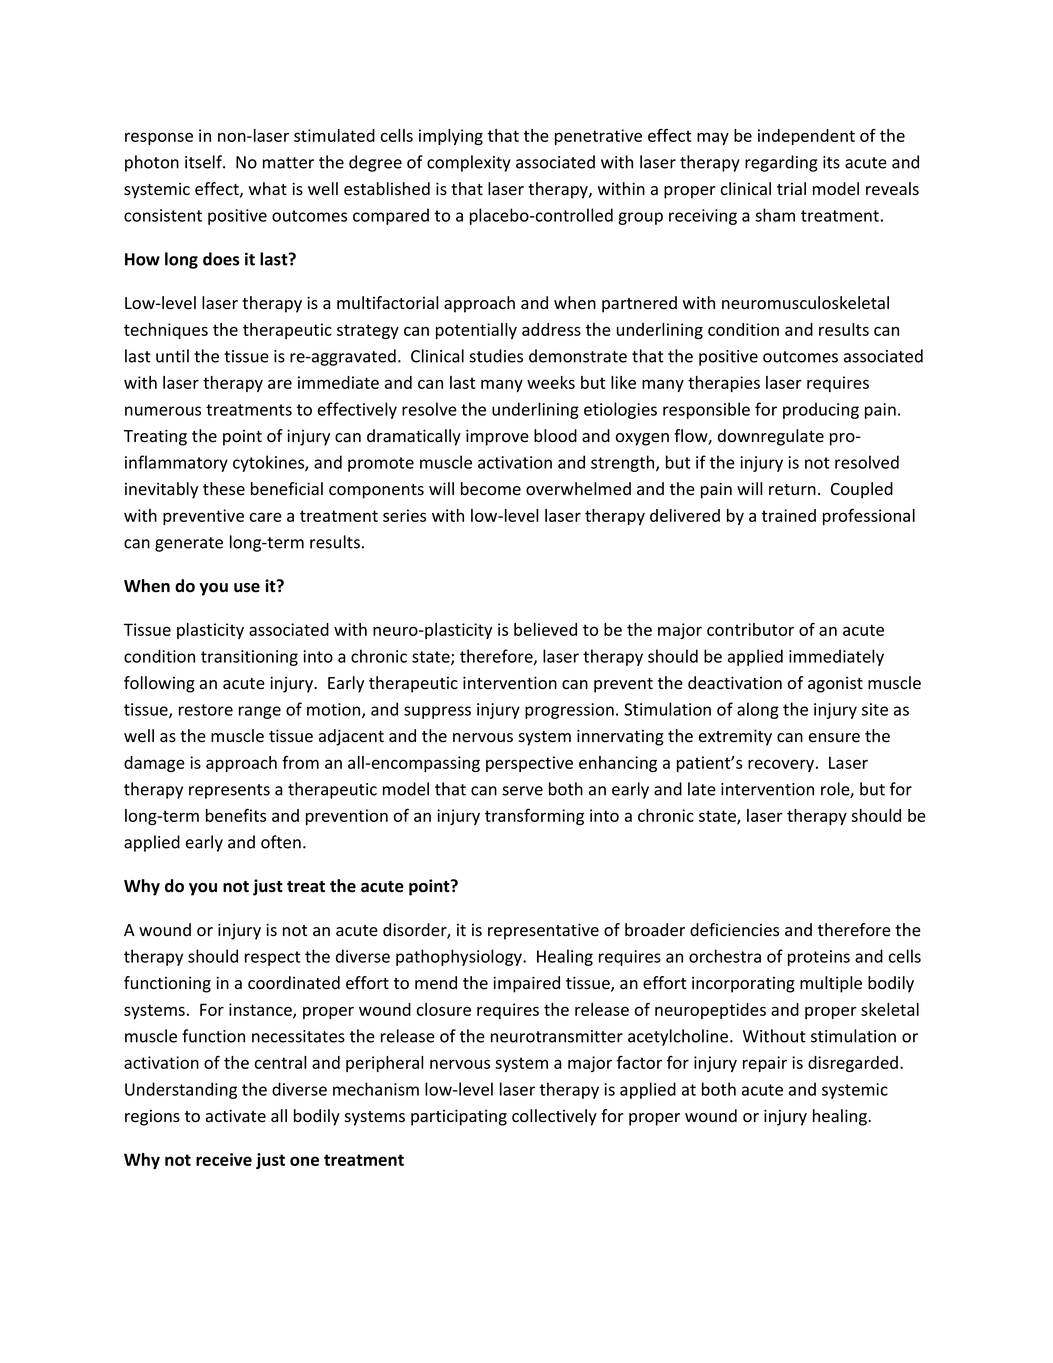  What do you see at coordinates (554, 1117) in the screenshot?
I see `collectively` at bounding box center [554, 1117].
